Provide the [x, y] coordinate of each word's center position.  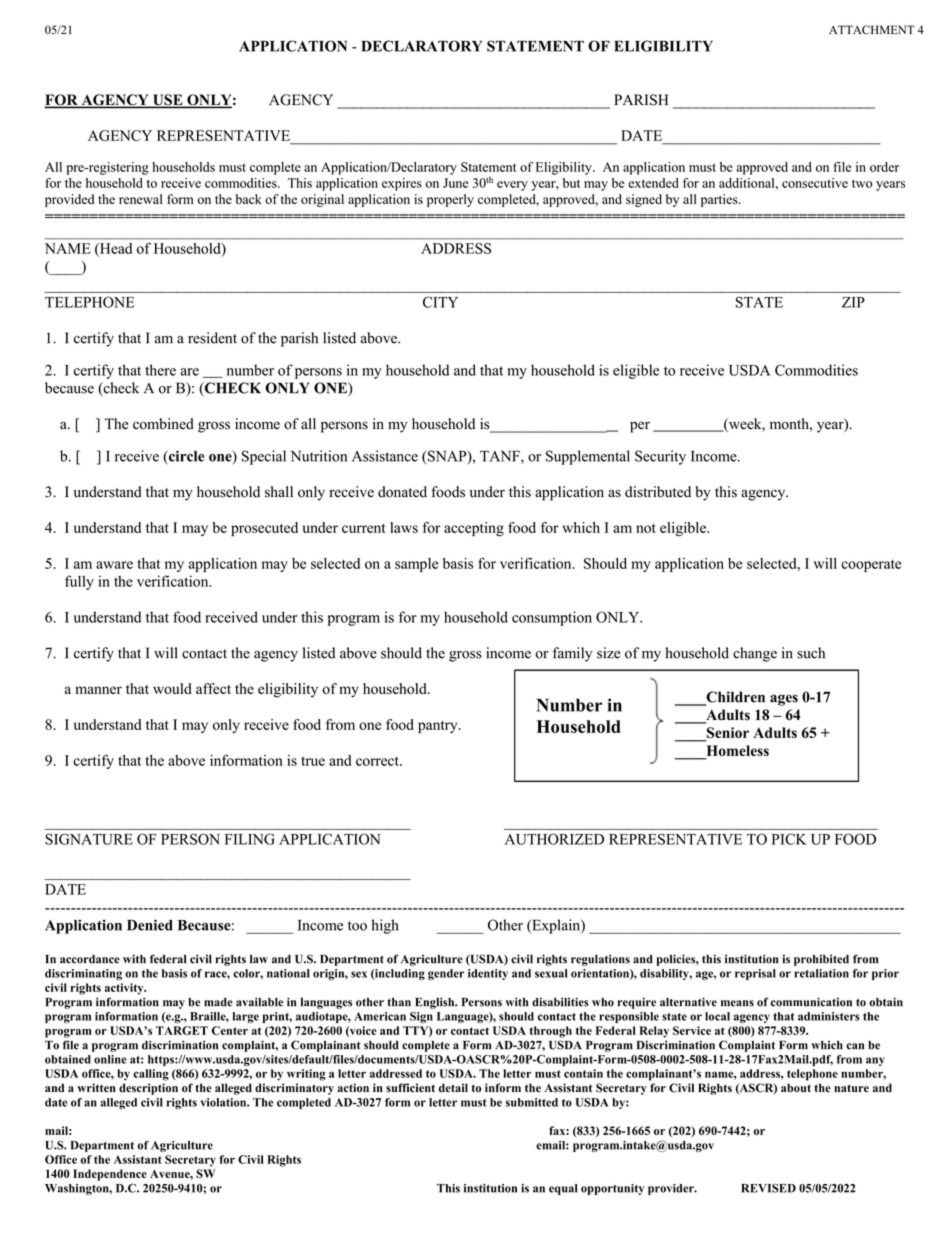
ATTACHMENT [871, 30]
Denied [150, 925]
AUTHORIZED [554, 839]
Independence [110, 1175]
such [811, 653]
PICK [789, 839]
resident [212, 338]
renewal [140, 199]
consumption [552, 618]
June [455, 183]
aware [114, 565]
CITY [440, 302]
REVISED [768, 1188]
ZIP [853, 302]
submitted [532, 1102]
